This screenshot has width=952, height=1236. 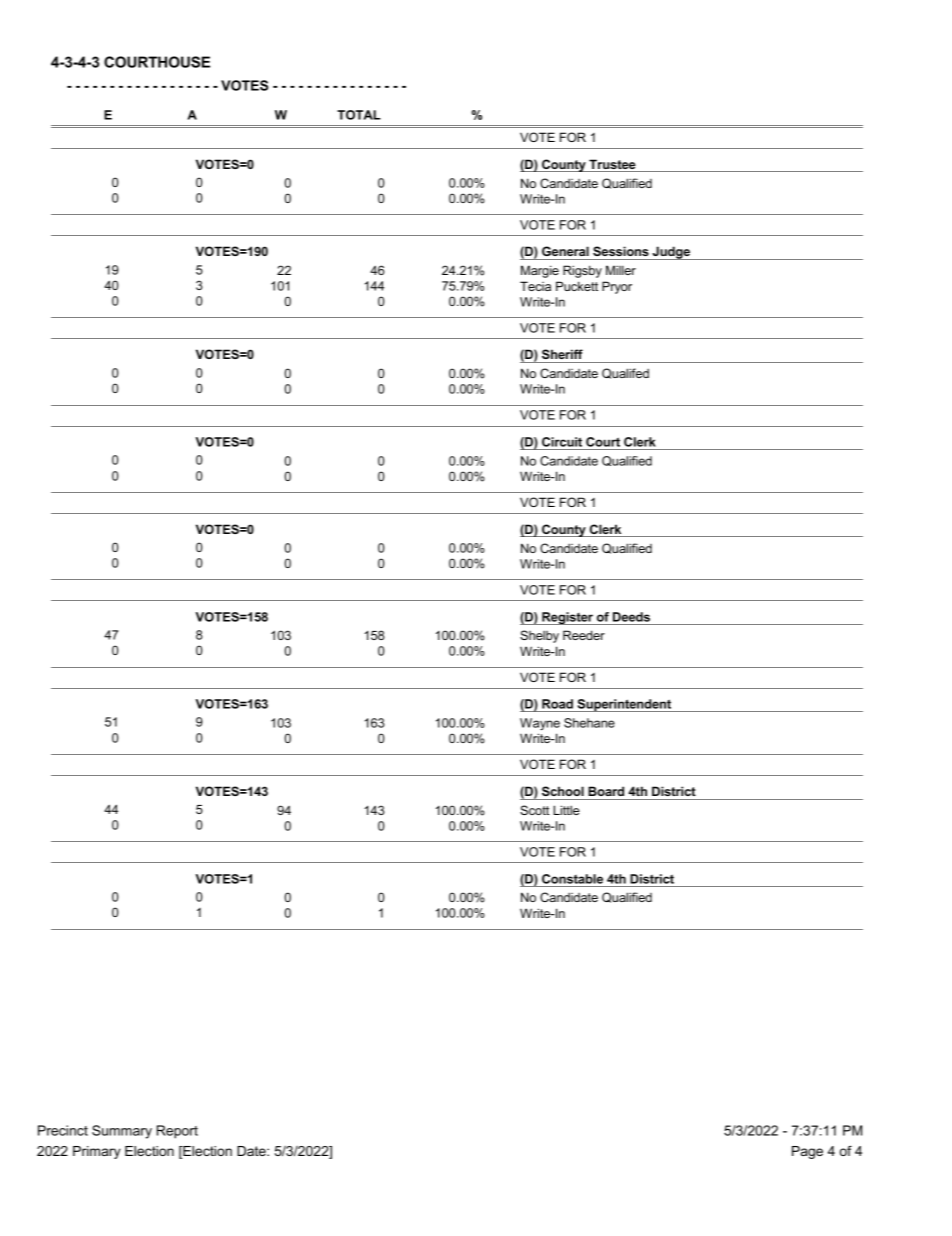 I want to click on Summary, so click(x=122, y=1132).
